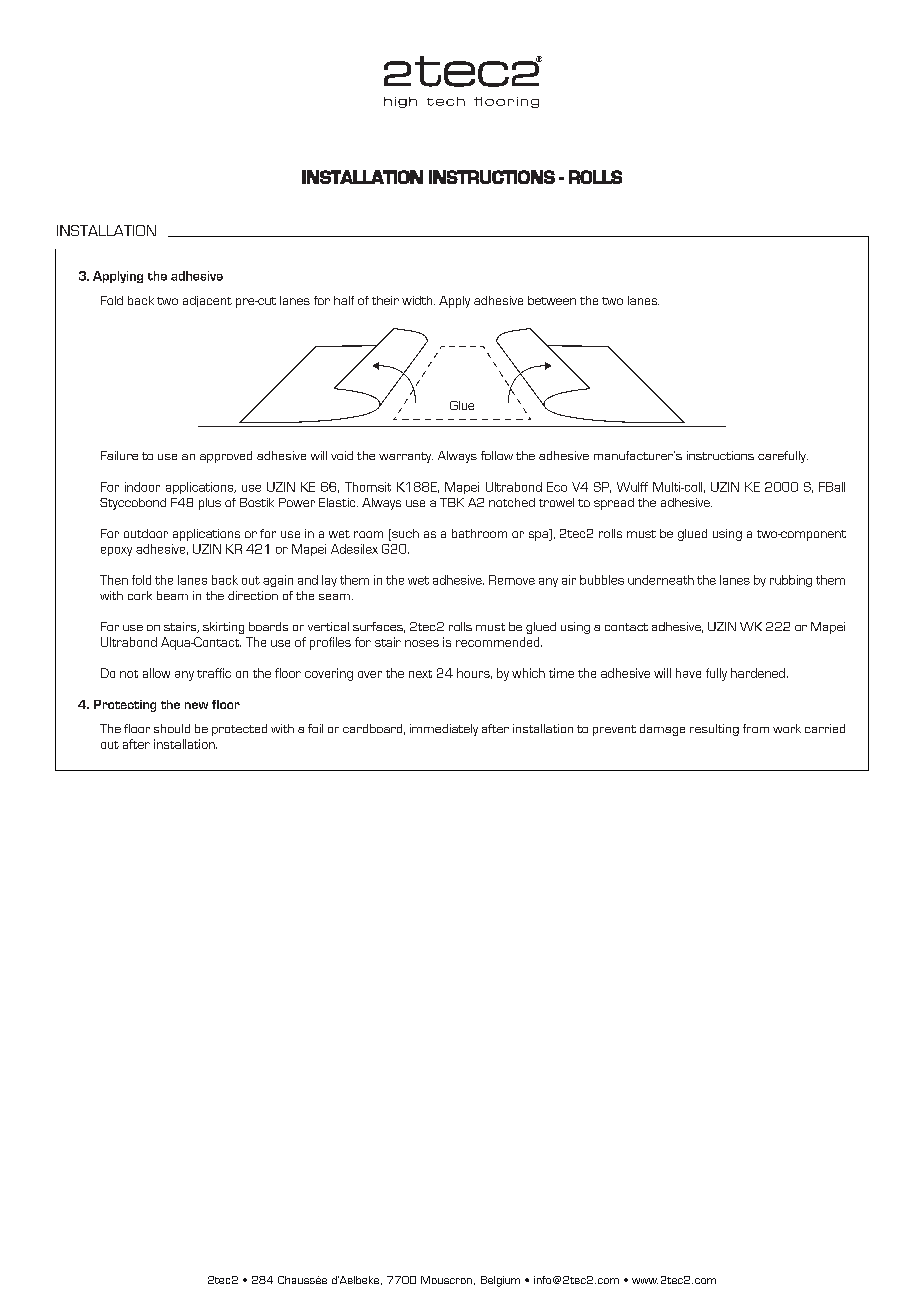  What do you see at coordinates (418, 300) in the screenshot?
I see `width` at bounding box center [418, 300].
